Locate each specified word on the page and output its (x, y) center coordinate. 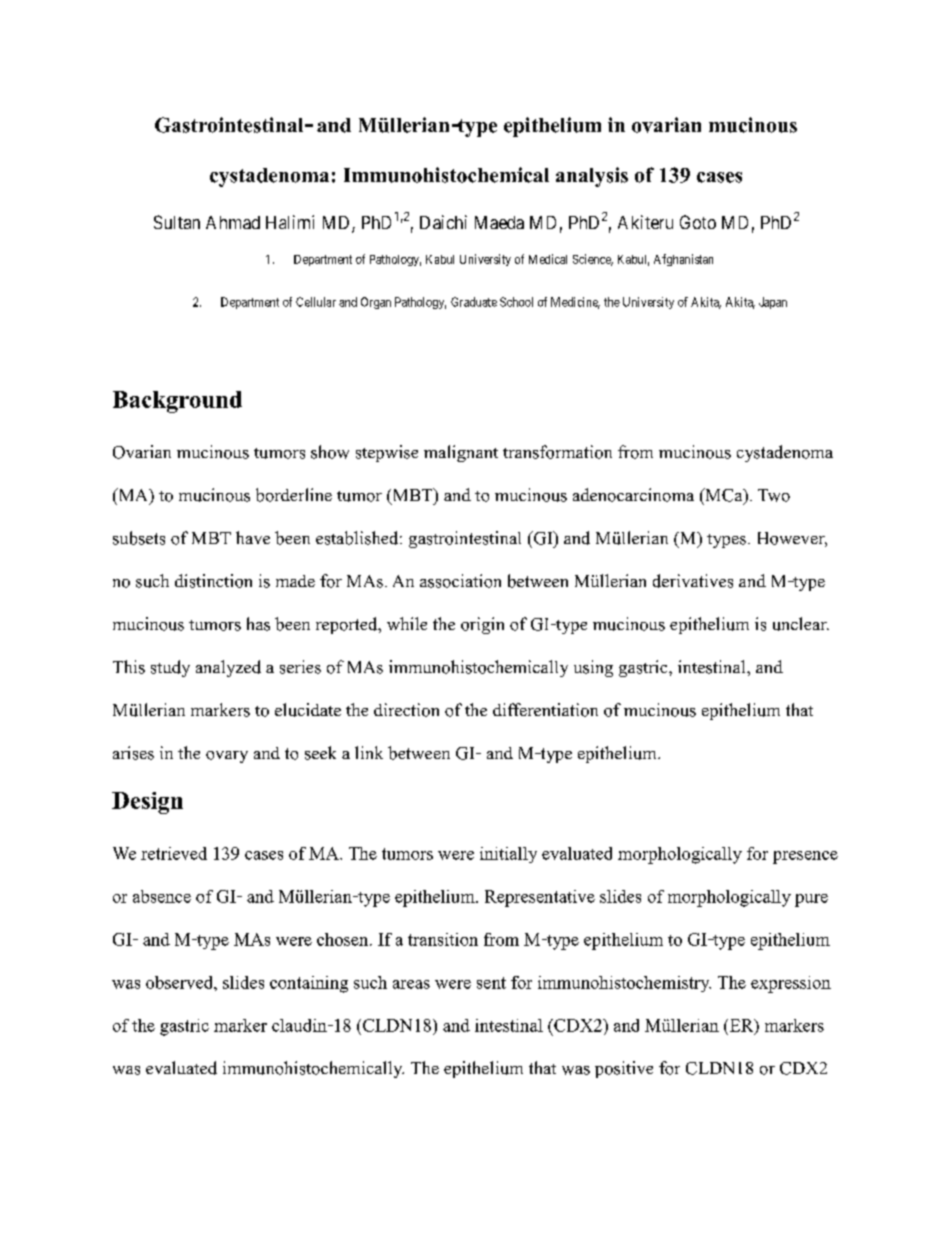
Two (774, 495)
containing (309, 984)
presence (805, 857)
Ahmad (233, 222)
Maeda (499, 222)
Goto (698, 222)
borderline (294, 495)
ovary (227, 757)
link (369, 752)
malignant (461, 453)
